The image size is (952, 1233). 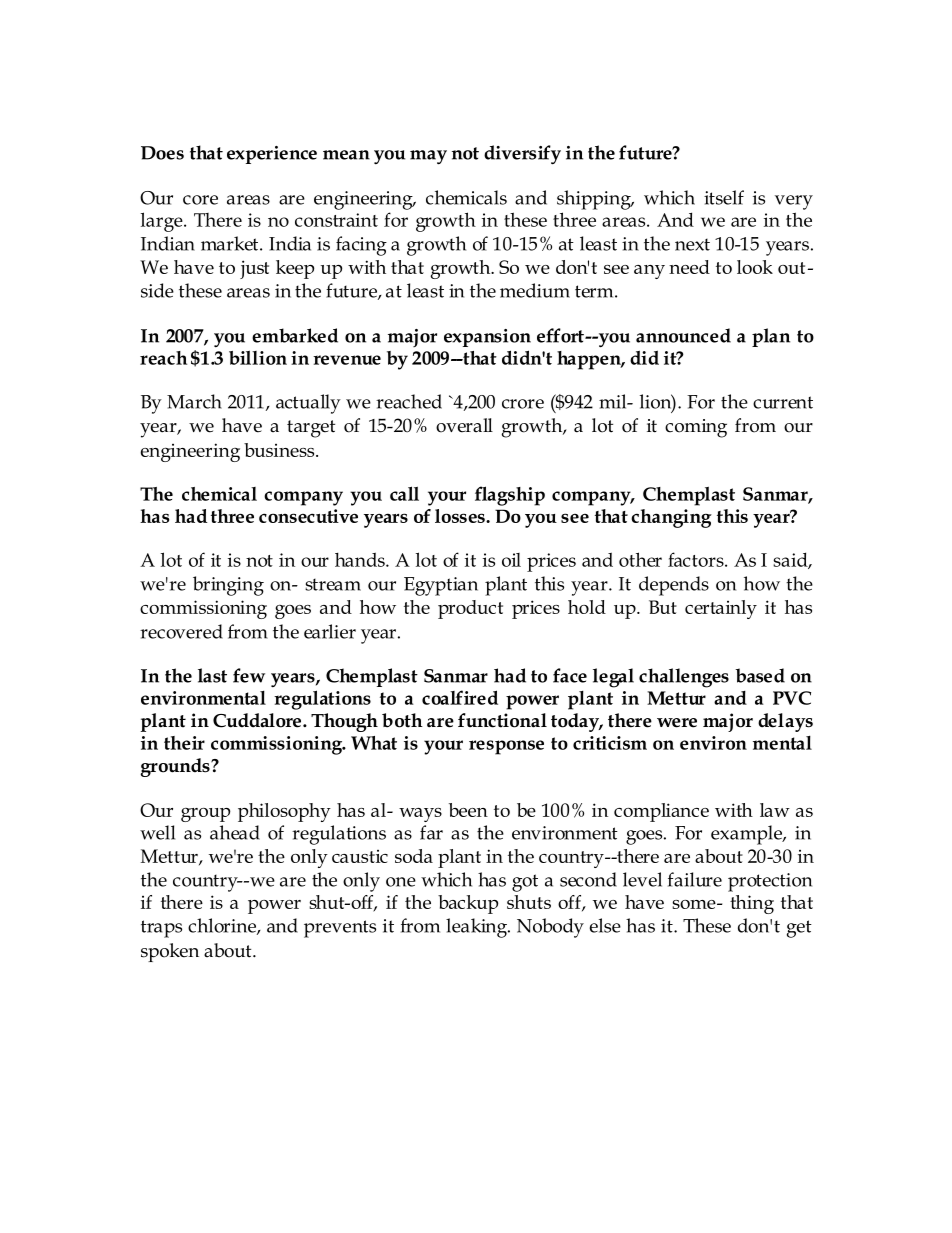 I want to click on oil, so click(x=511, y=560).
